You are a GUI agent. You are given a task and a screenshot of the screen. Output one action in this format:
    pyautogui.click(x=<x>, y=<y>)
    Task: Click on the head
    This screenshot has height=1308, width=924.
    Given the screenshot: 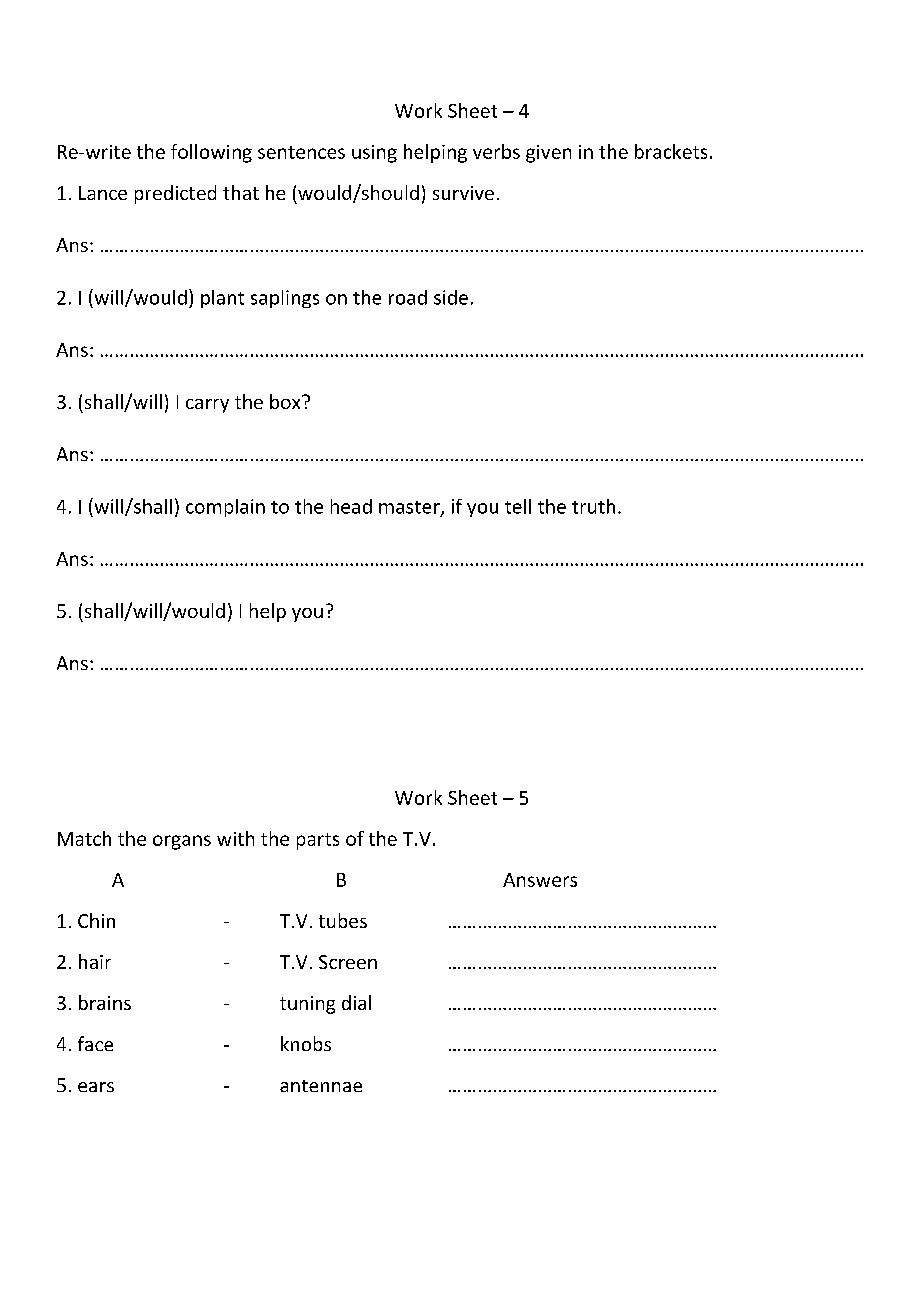 What is the action you would take?
    pyautogui.click(x=351, y=506)
